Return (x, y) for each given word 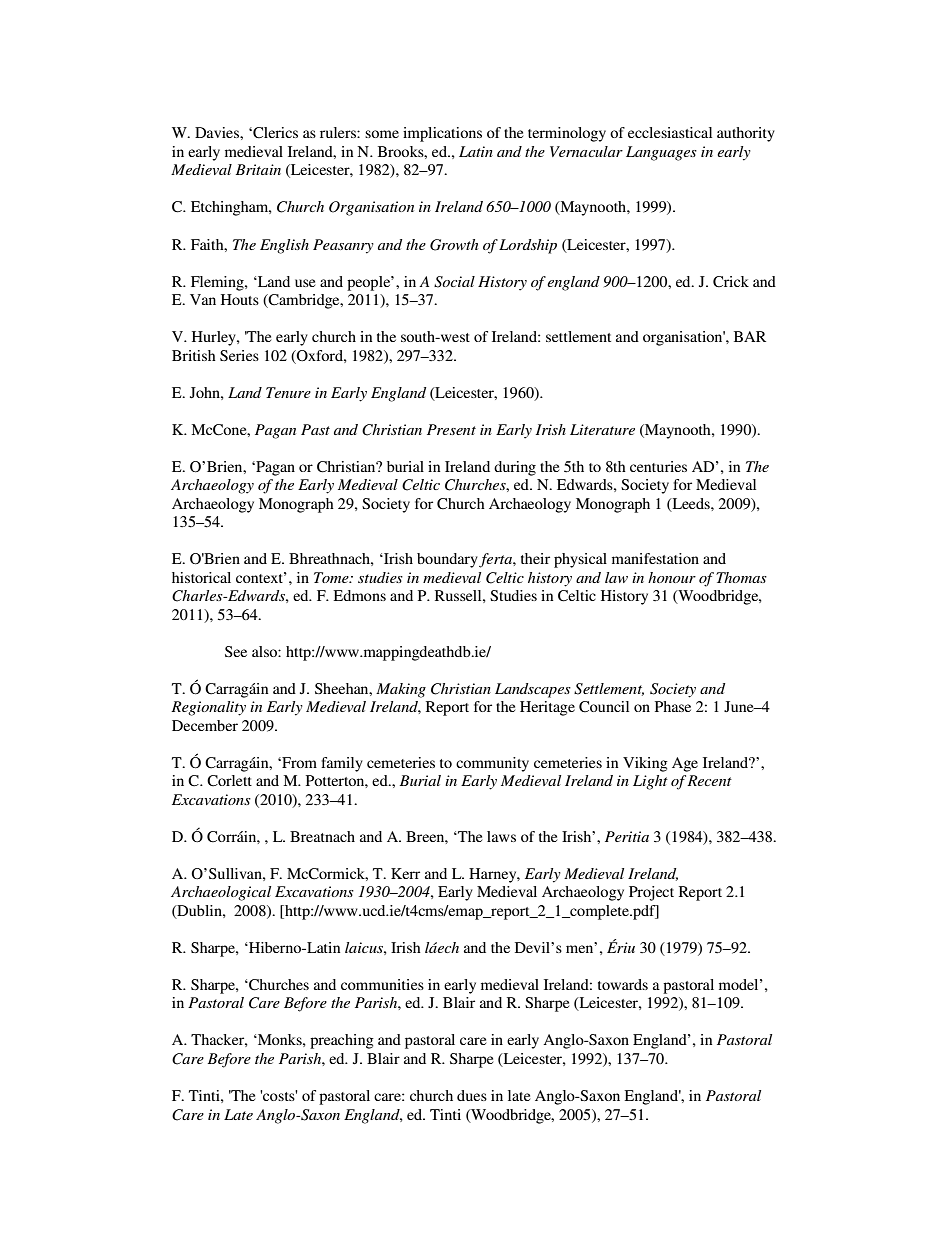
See (236, 651)
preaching (342, 1041)
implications (442, 134)
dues (472, 1095)
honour (672, 577)
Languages (661, 153)
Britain (258, 169)
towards (623, 984)
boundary (447, 560)
